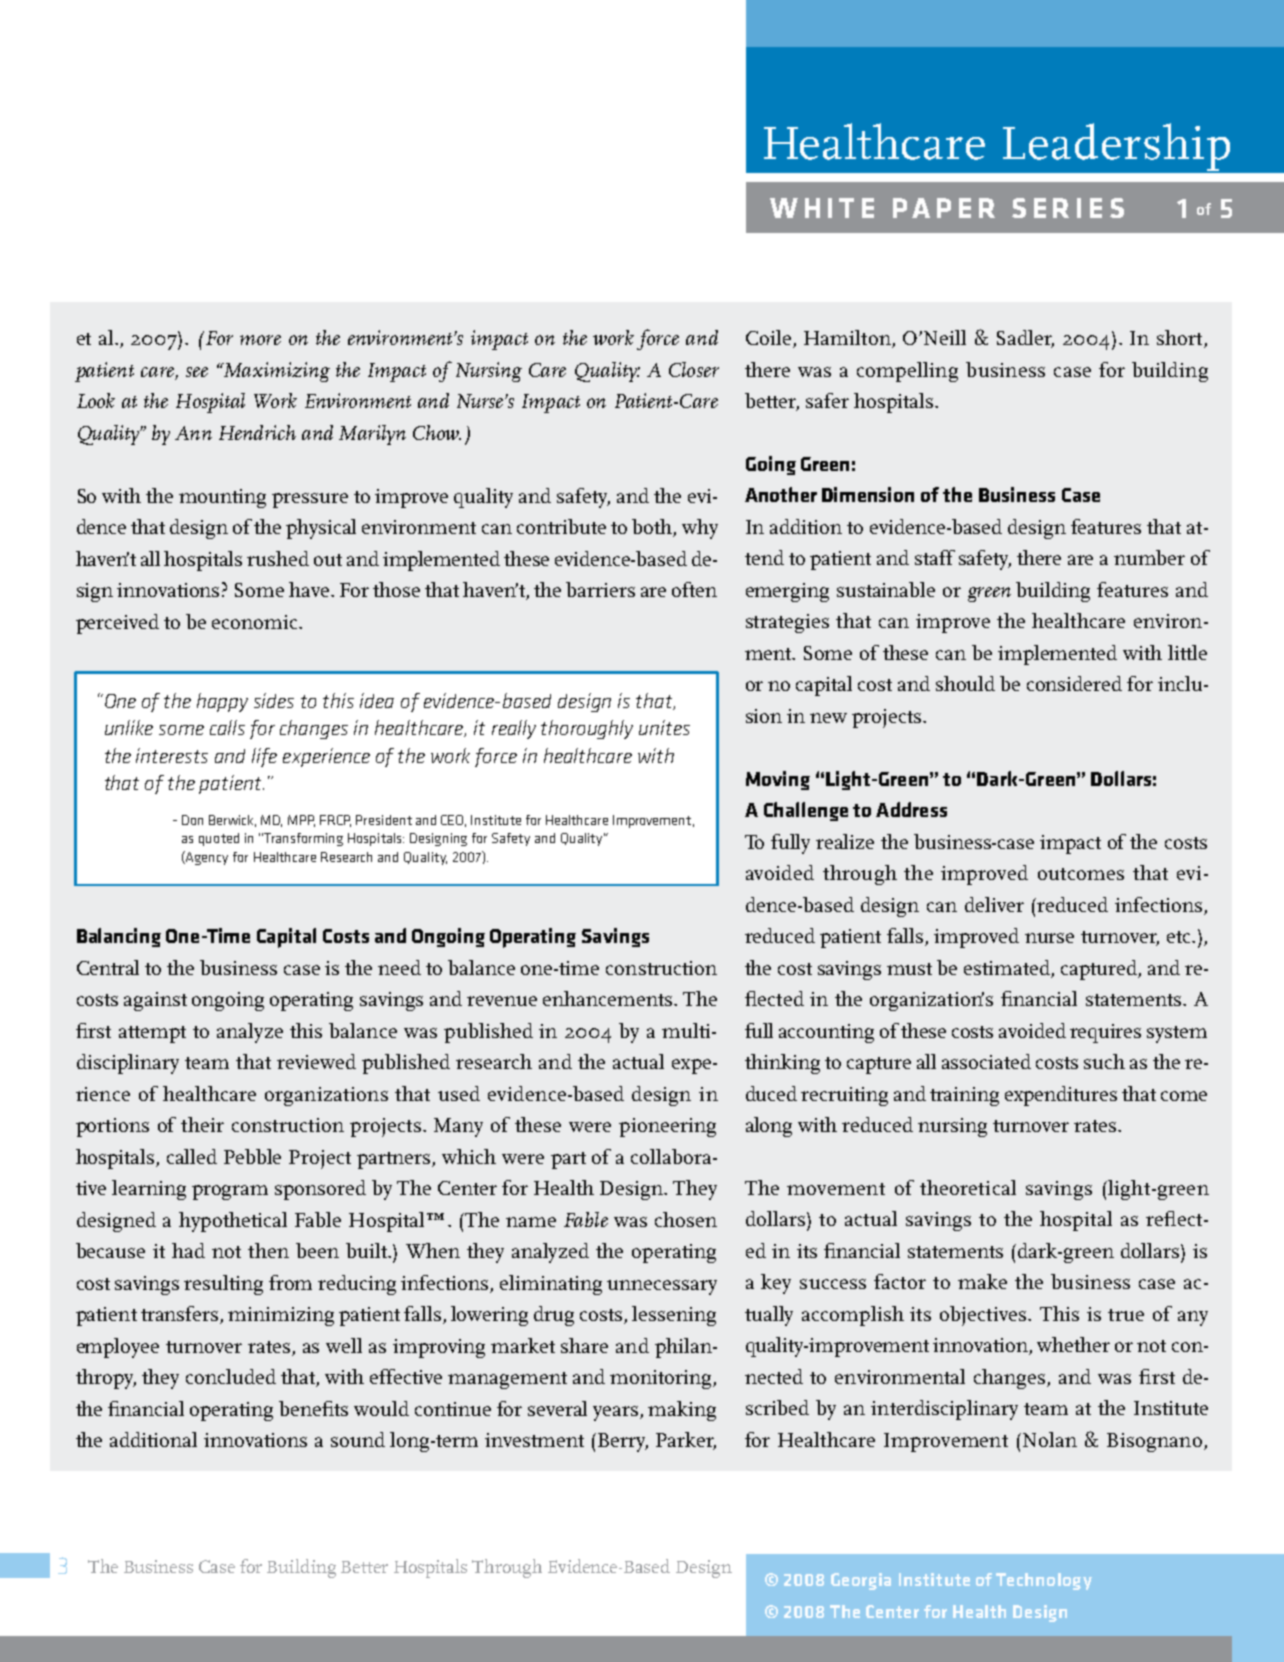  I want to click on more, so click(260, 340).
